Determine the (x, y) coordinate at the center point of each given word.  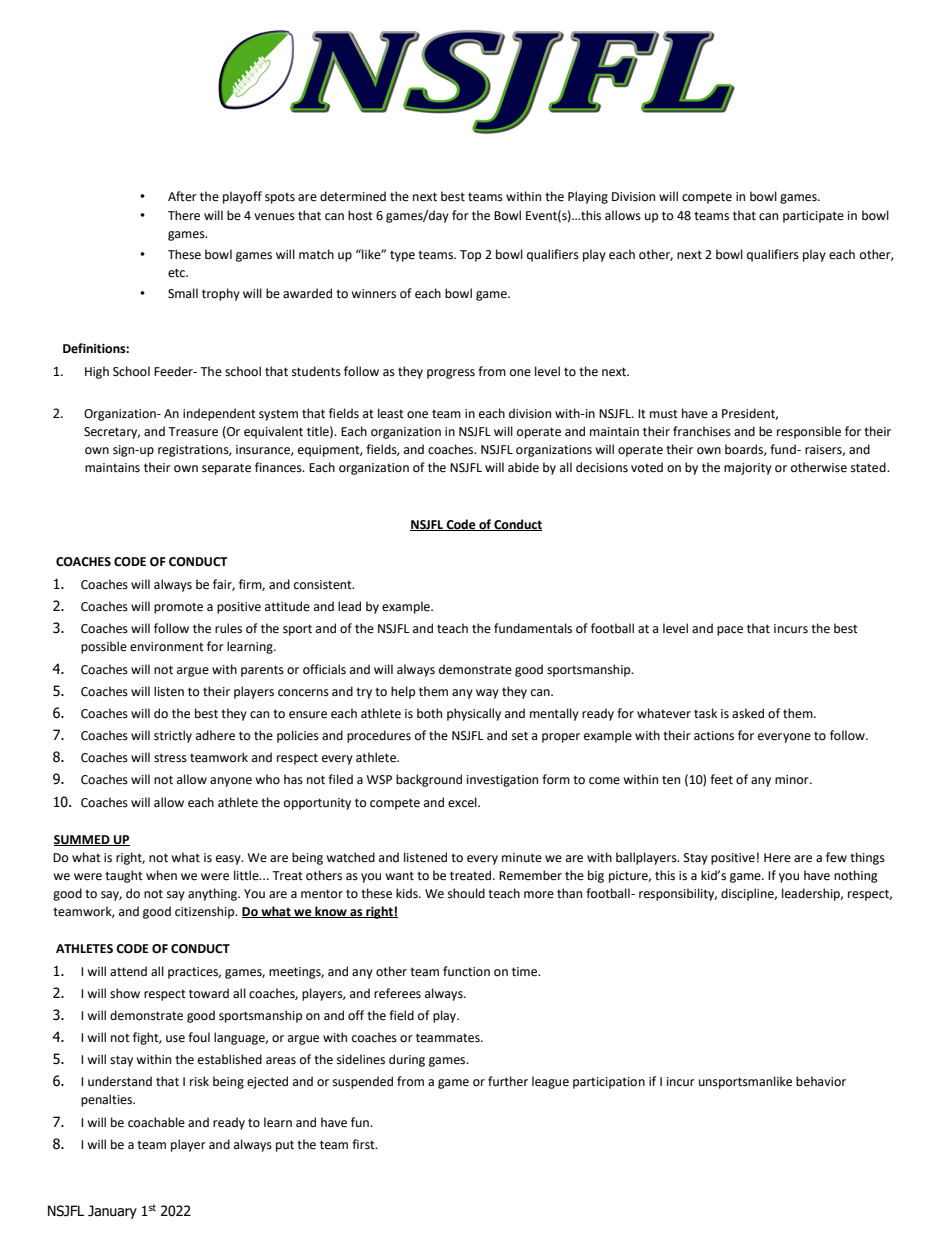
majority (748, 469)
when (161, 875)
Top (470, 256)
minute (522, 858)
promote (178, 608)
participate (813, 217)
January (112, 1212)
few (836, 857)
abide (523, 467)
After (182, 196)
